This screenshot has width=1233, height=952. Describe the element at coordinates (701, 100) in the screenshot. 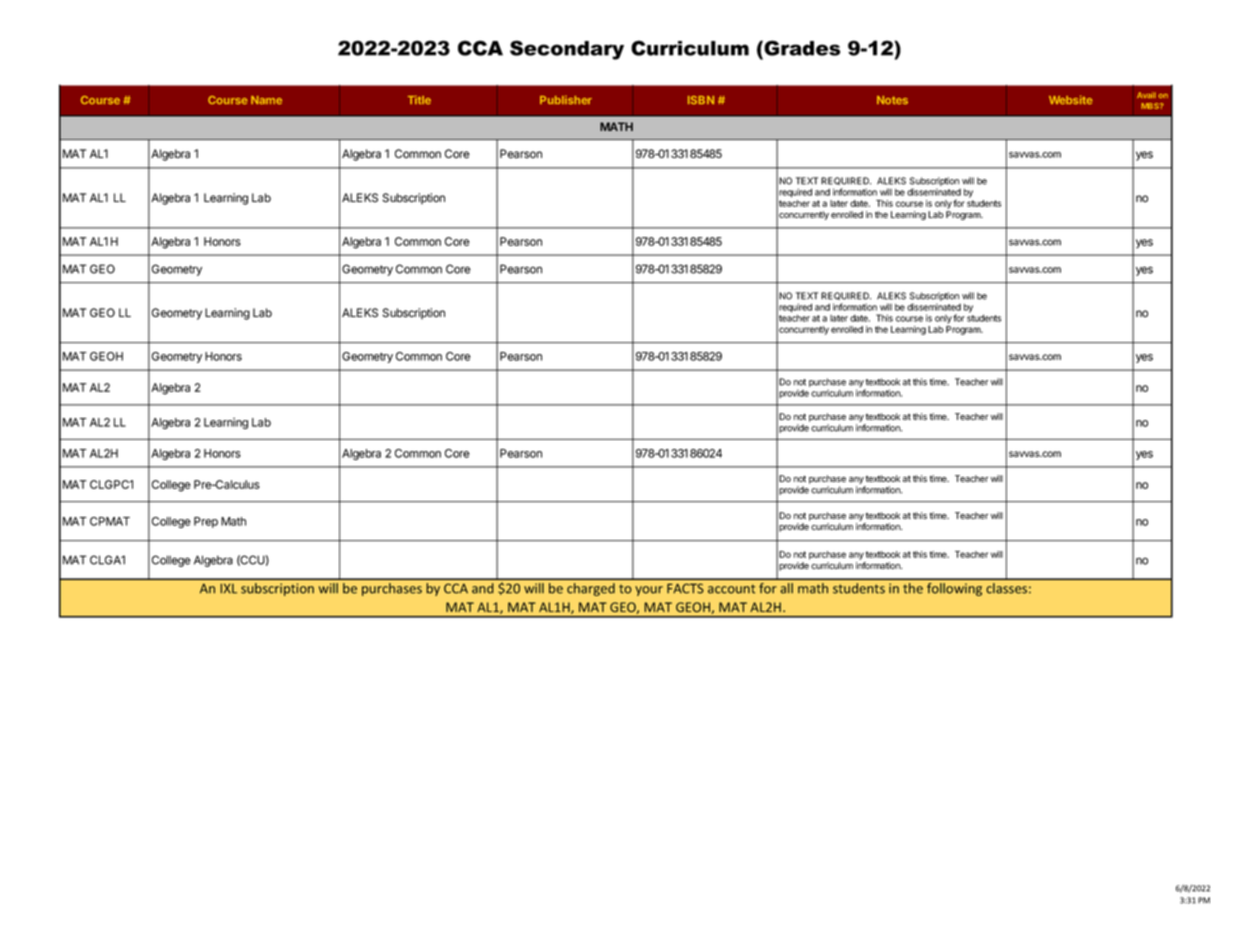

I see `ISBN` at that location.
